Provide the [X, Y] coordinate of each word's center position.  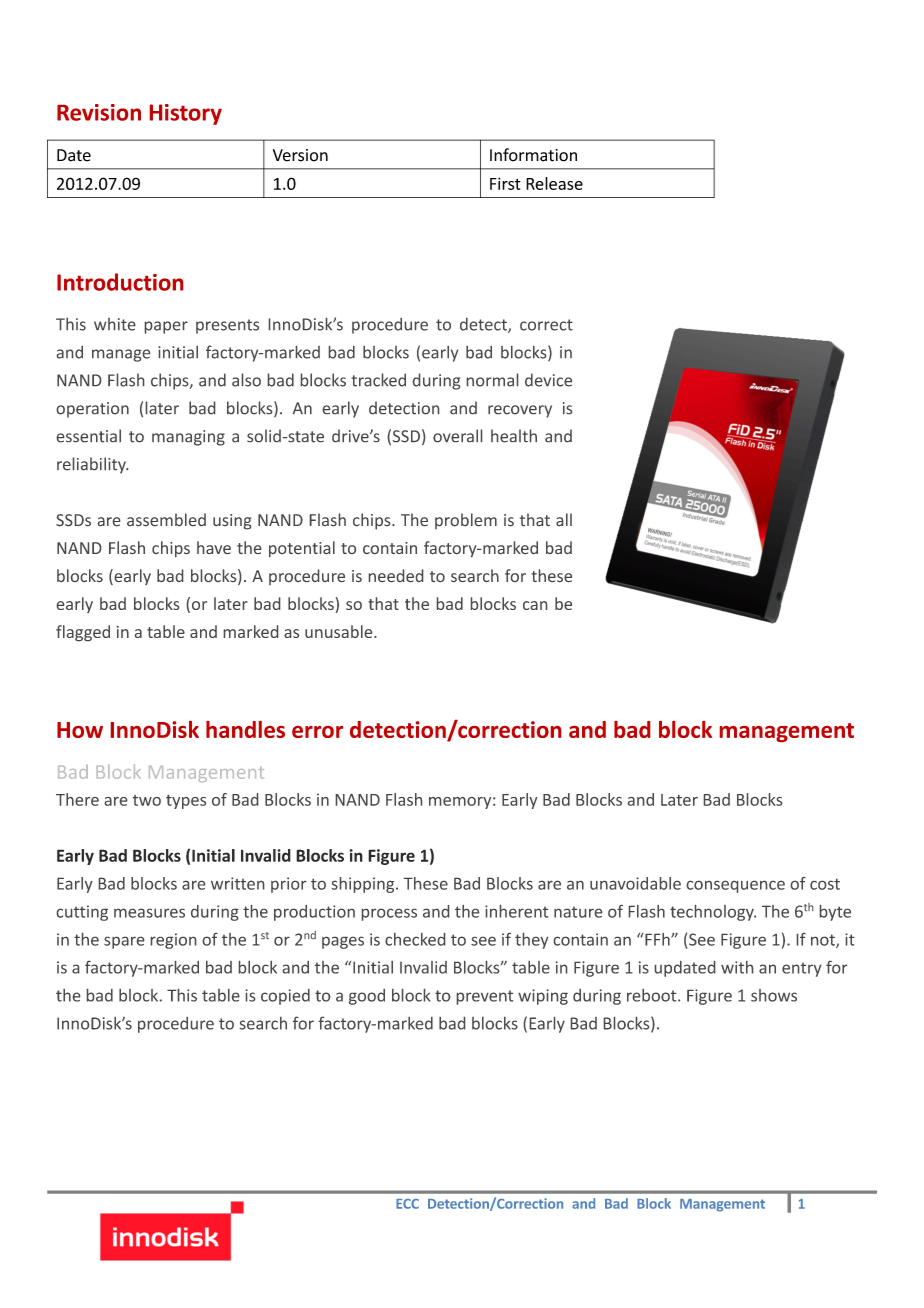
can [535, 605]
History [186, 114]
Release [554, 183]
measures [149, 913]
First [505, 183]
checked [415, 939]
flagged [83, 633]
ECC [407, 1204]
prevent [485, 997]
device [548, 380]
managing [188, 438]
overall [457, 435]
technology [713, 913]
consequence [736, 887]
